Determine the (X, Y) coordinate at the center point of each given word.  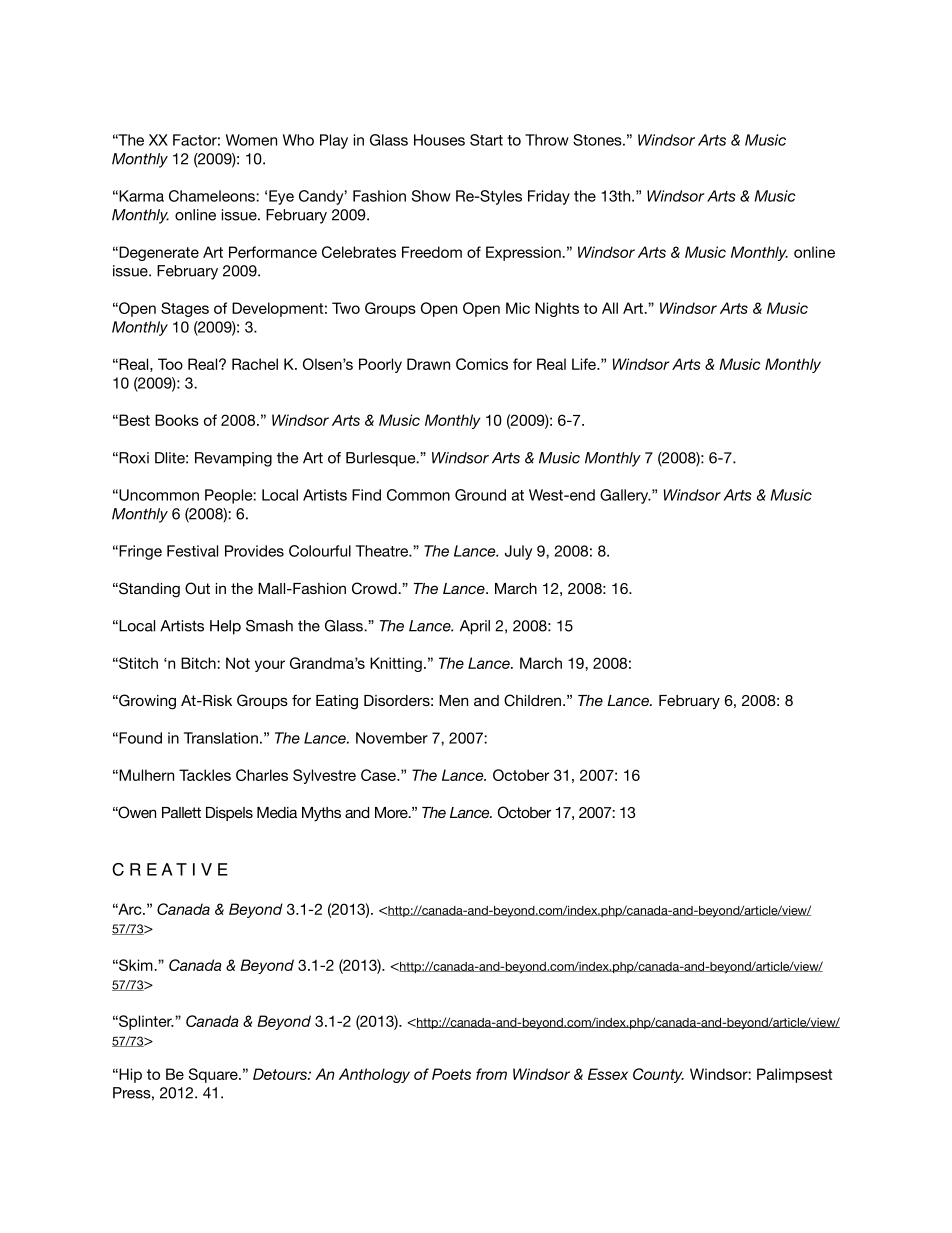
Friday (549, 197)
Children (532, 700)
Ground (480, 495)
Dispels (229, 814)
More (392, 812)
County (658, 1075)
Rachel (255, 364)
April (475, 627)
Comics (482, 364)
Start (486, 140)
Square (214, 1075)
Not (238, 663)
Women (251, 140)
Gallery (625, 496)
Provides (254, 551)
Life (585, 364)
